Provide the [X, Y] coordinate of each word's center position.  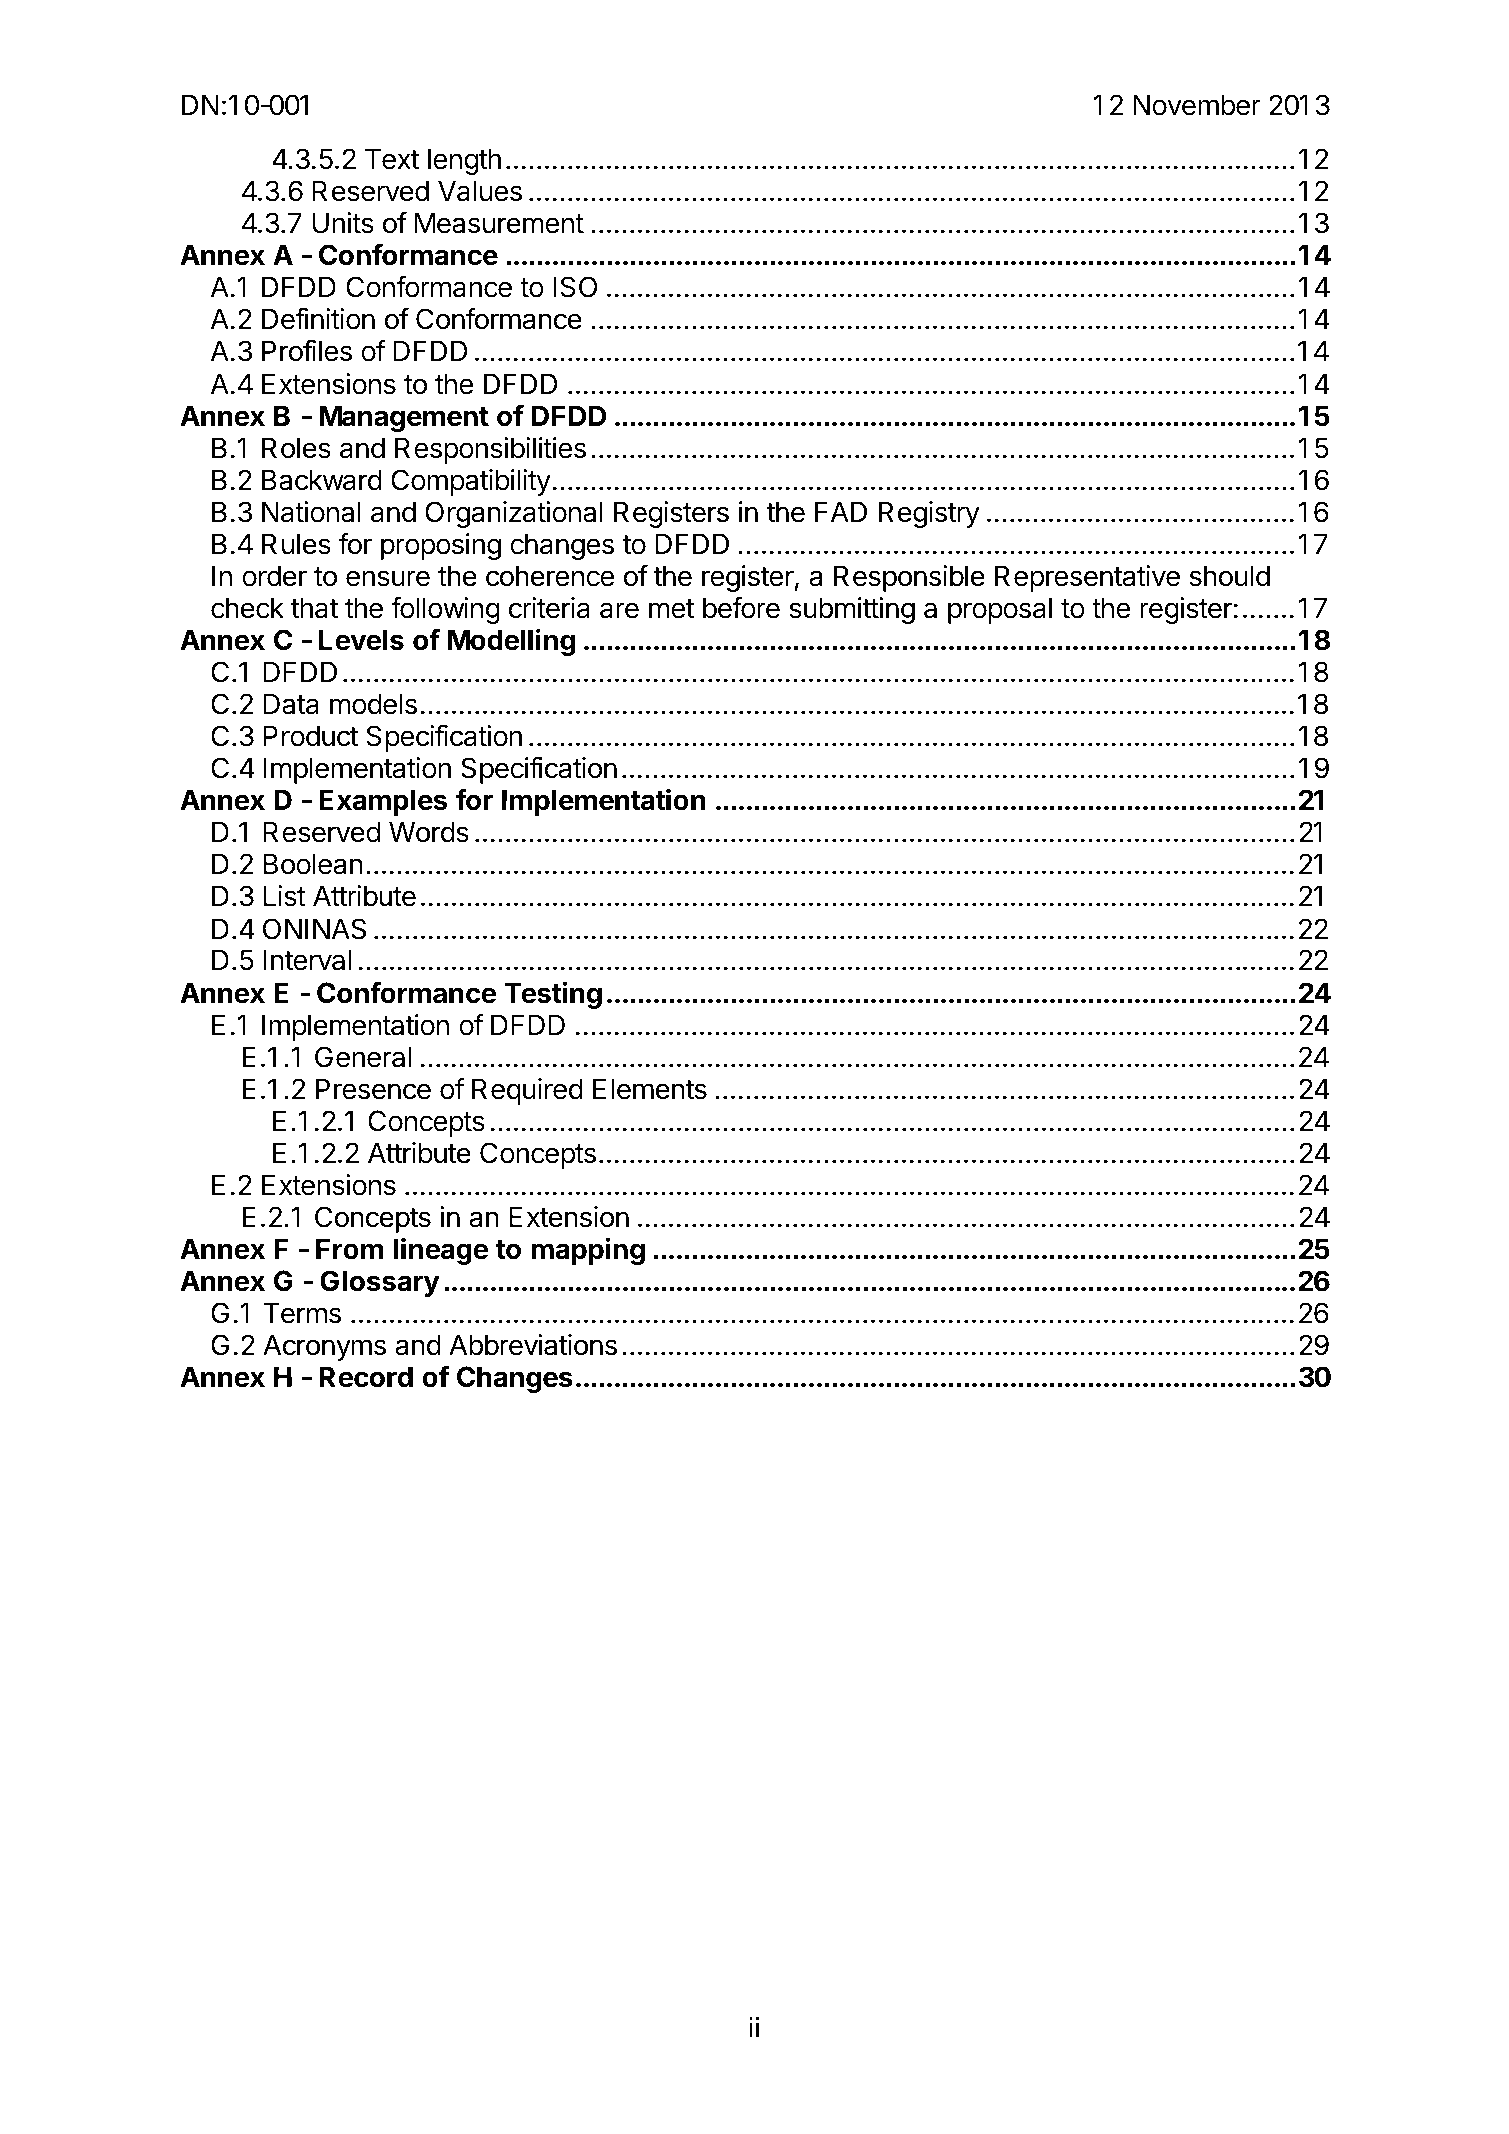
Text [392, 159]
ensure [388, 578]
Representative [1087, 578]
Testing [553, 995]
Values [480, 191]
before [741, 608]
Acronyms [324, 1347]
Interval [307, 960]
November [1197, 105]
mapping [588, 1251]
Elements [650, 1089]
